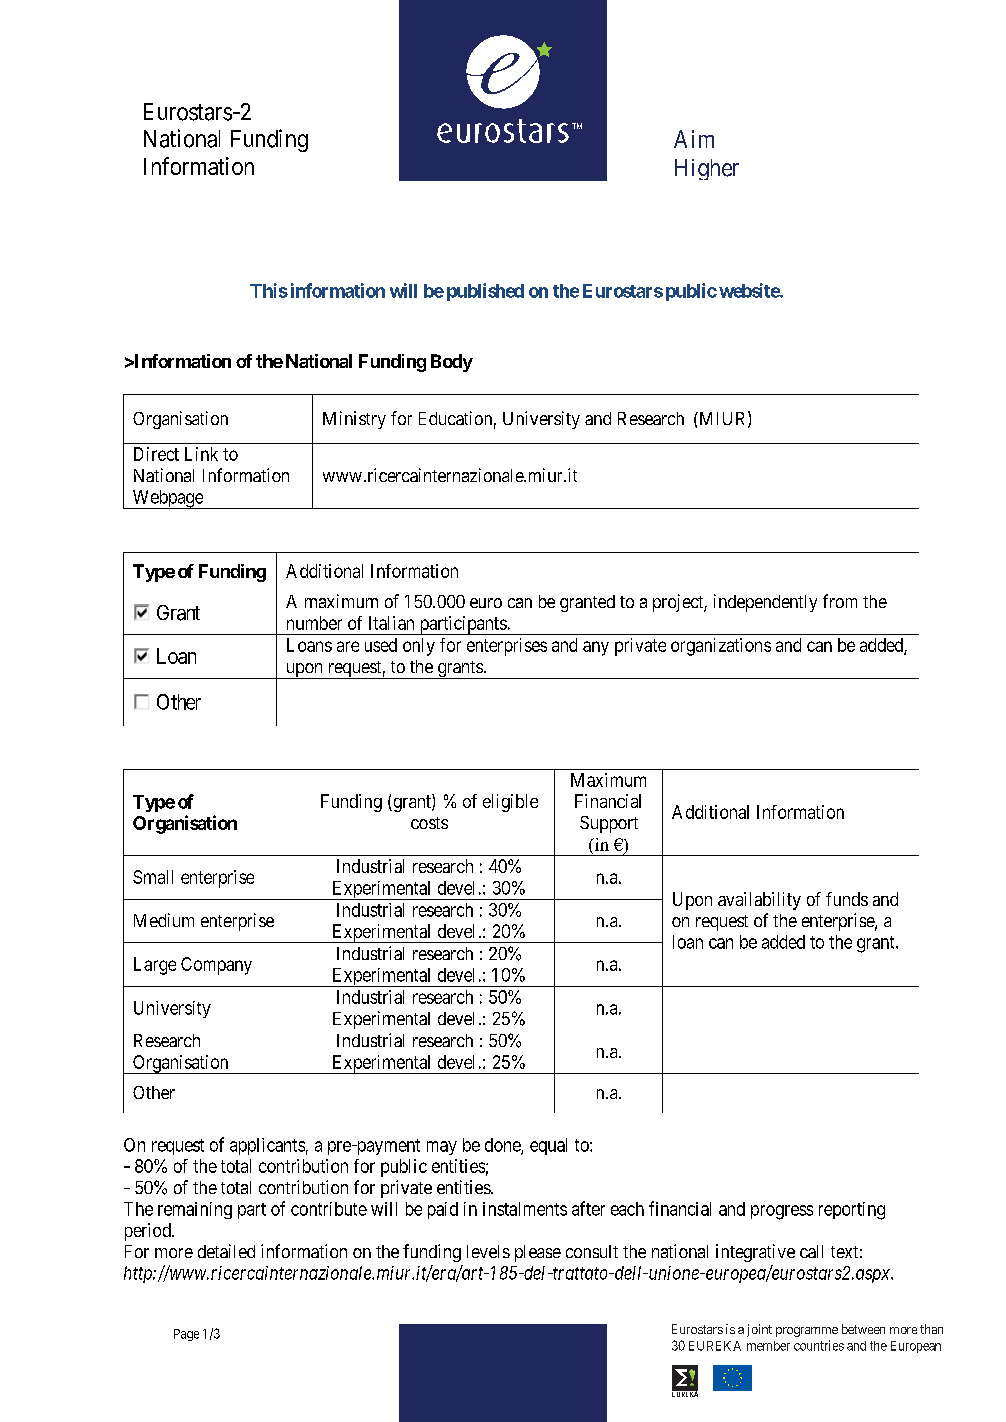 The width and height of the screenshot is (1006, 1422). I want to click on from, so click(840, 601).
